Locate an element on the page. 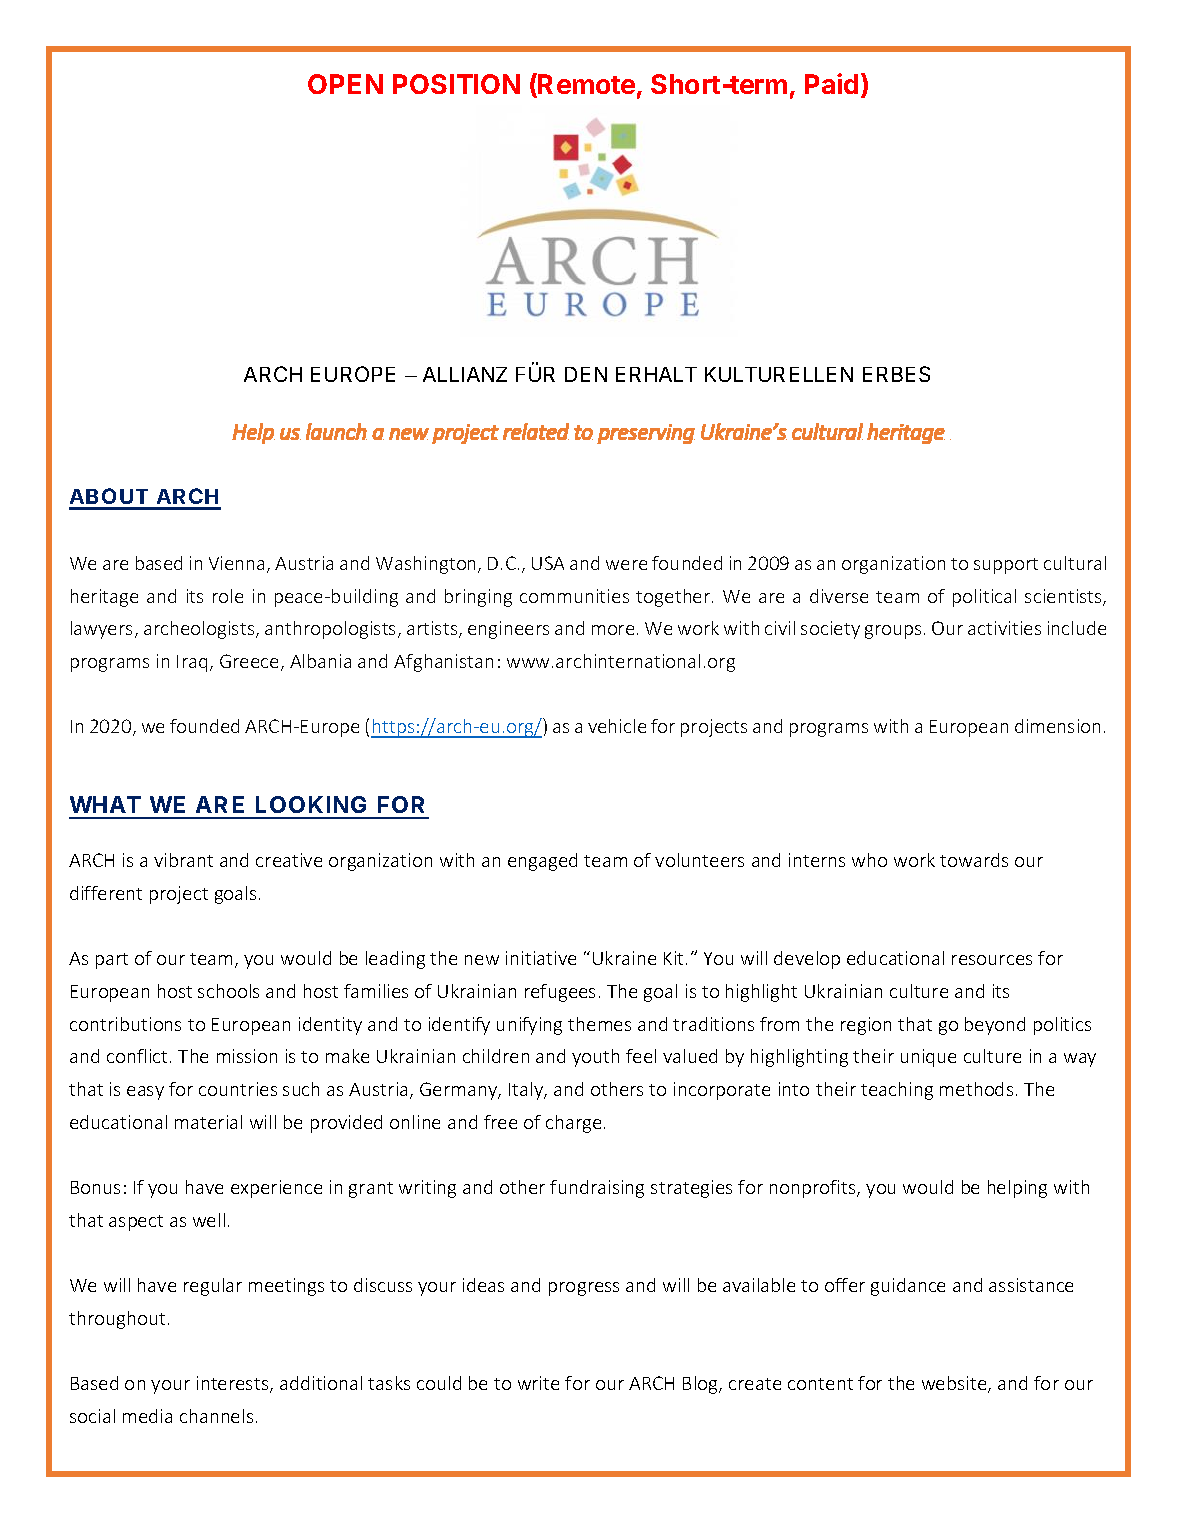 This page has width=1177, height=1523. OPEN is located at coordinates (345, 84).
